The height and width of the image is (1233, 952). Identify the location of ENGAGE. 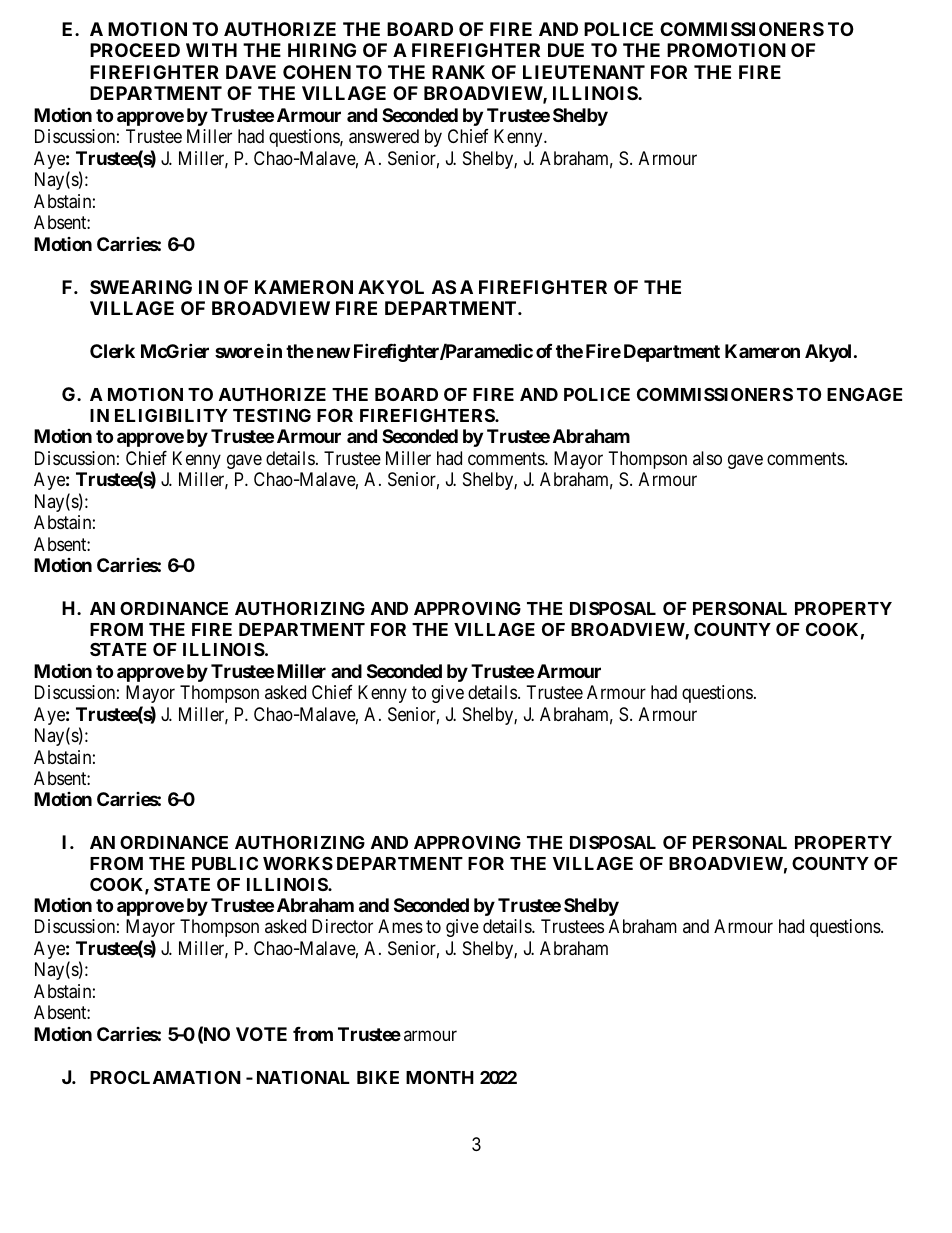
(864, 394).
